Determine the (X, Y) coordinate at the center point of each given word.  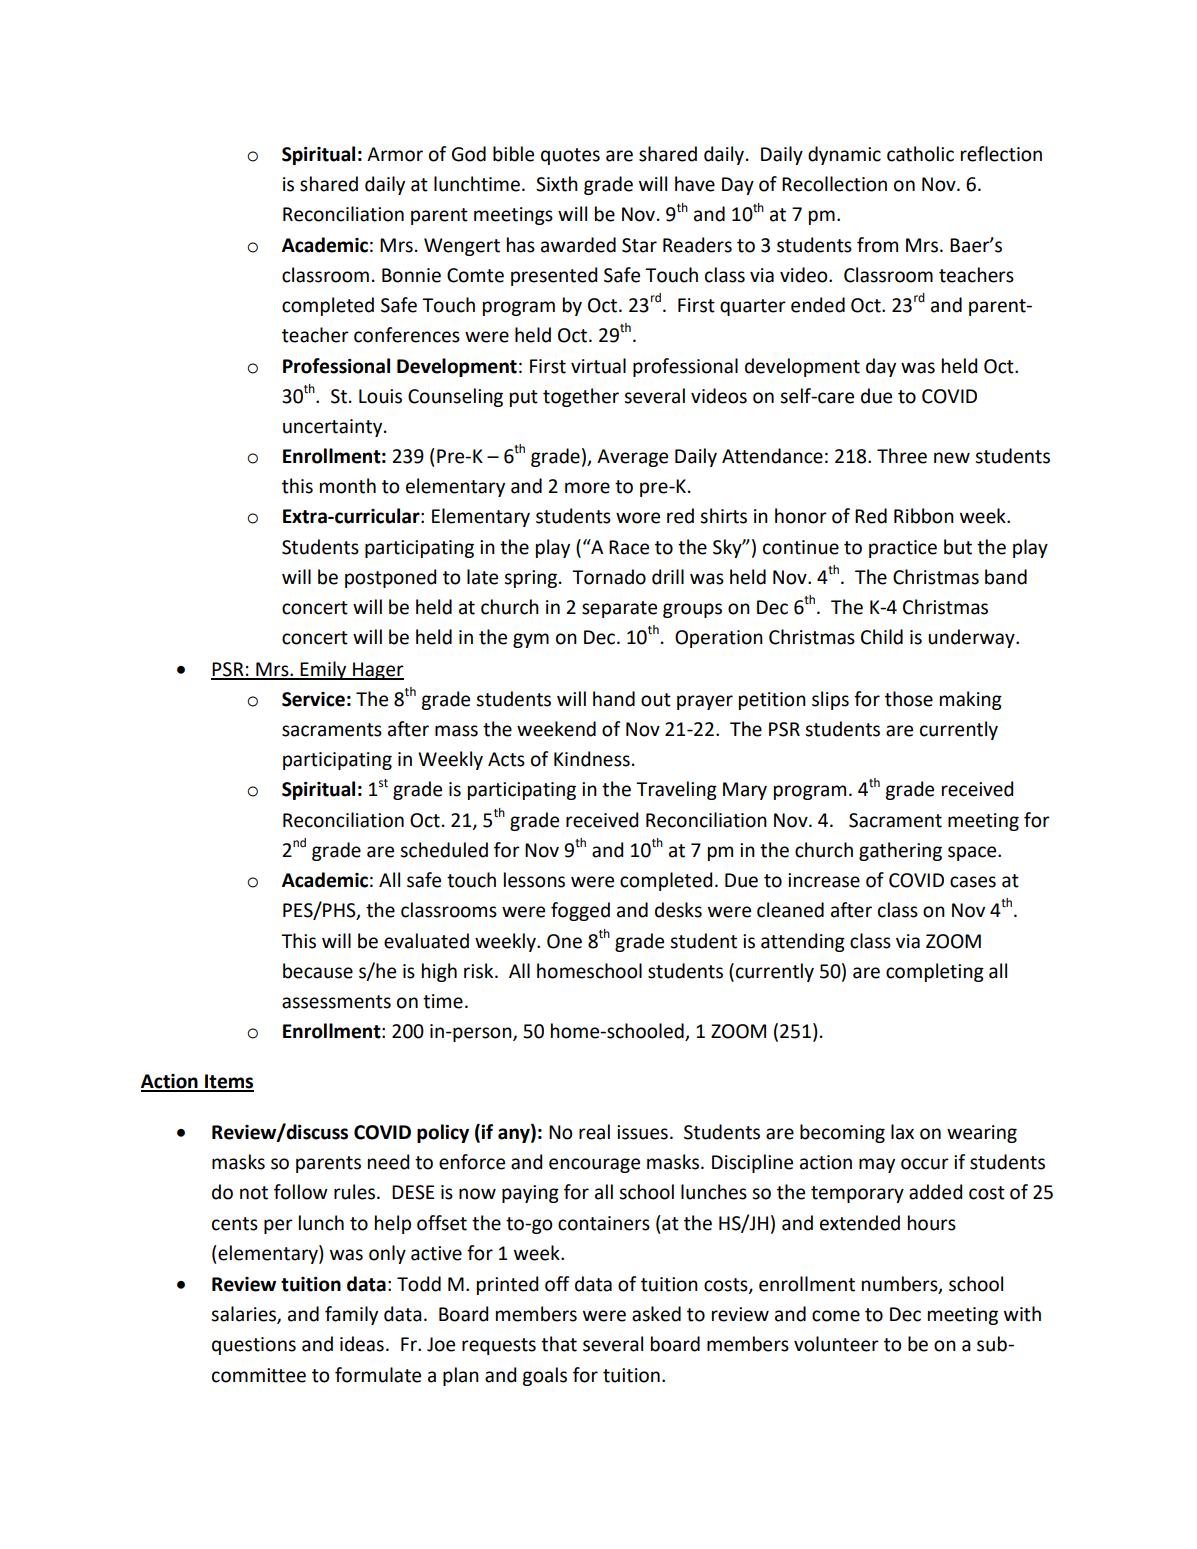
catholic (920, 154)
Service (313, 699)
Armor (395, 154)
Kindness (592, 759)
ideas (362, 1344)
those (909, 699)
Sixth (557, 184)
